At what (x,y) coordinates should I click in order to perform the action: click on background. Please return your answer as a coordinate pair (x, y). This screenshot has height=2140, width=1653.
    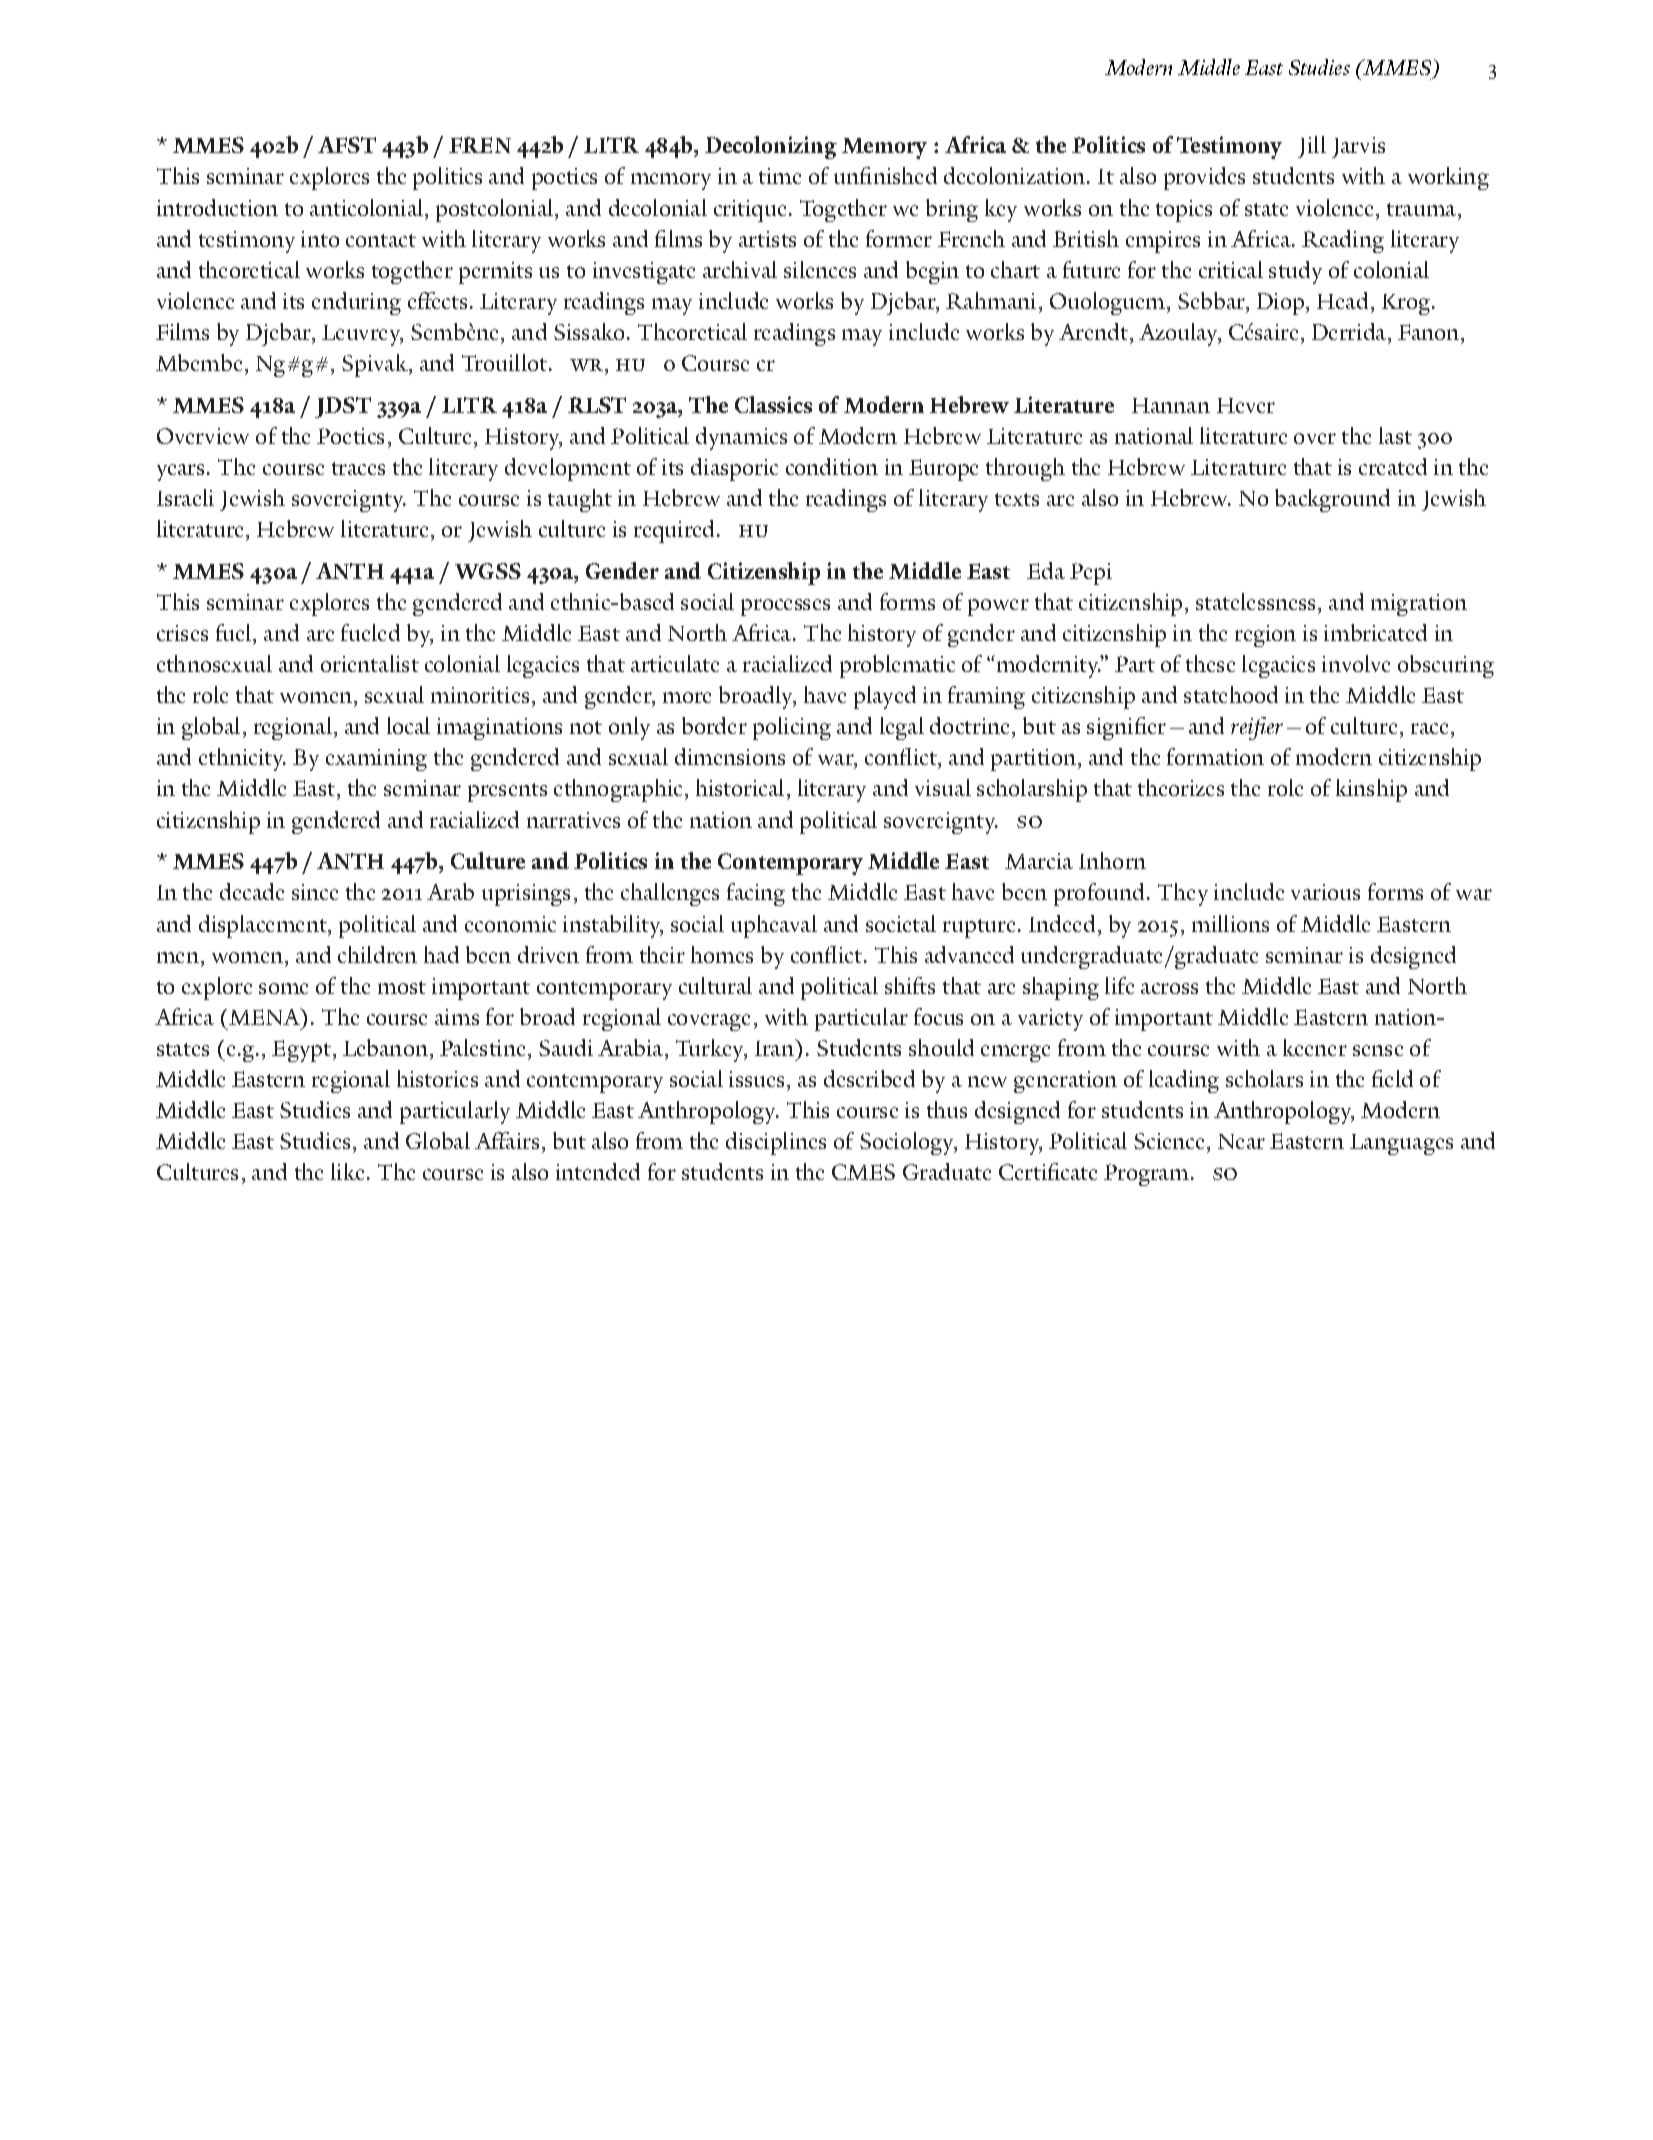
    Looking at the image, I should click on (1332, 500).
